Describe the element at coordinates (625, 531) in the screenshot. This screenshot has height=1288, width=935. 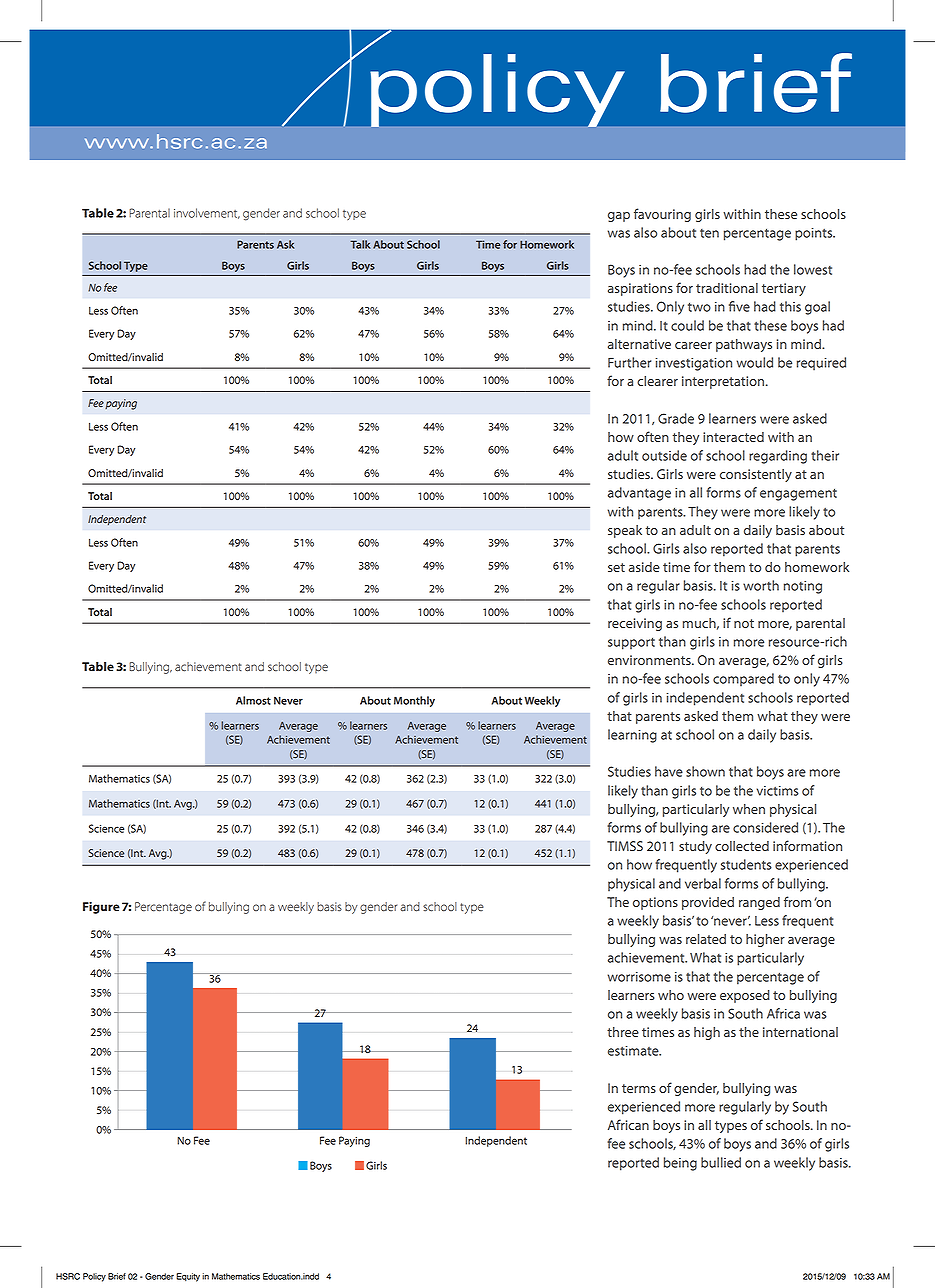
I see `speak` at that location.
